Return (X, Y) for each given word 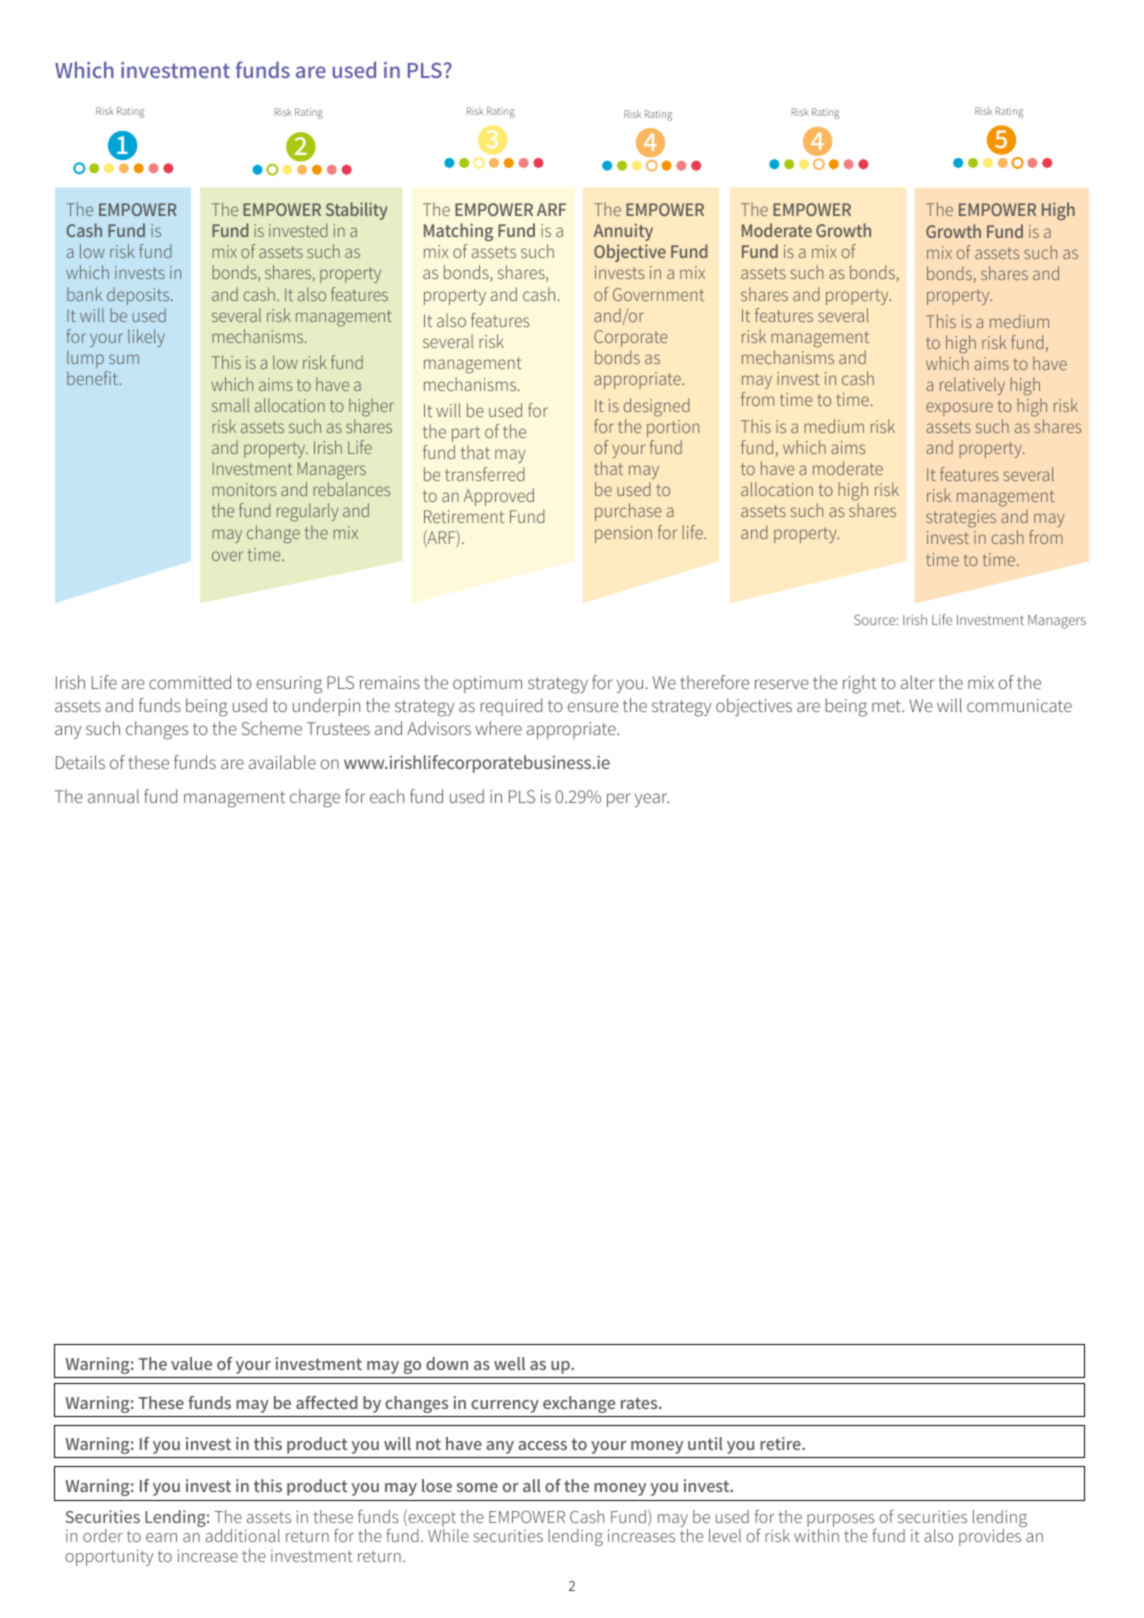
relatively (972, 386)
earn (161, 1537)
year (652, 800)
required (511, 707)
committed (190, 682)
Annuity (623, 232)
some (477, 1487)
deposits (139, 296)
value (191, 1363)
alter (917, 682)
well (509, 1363)
